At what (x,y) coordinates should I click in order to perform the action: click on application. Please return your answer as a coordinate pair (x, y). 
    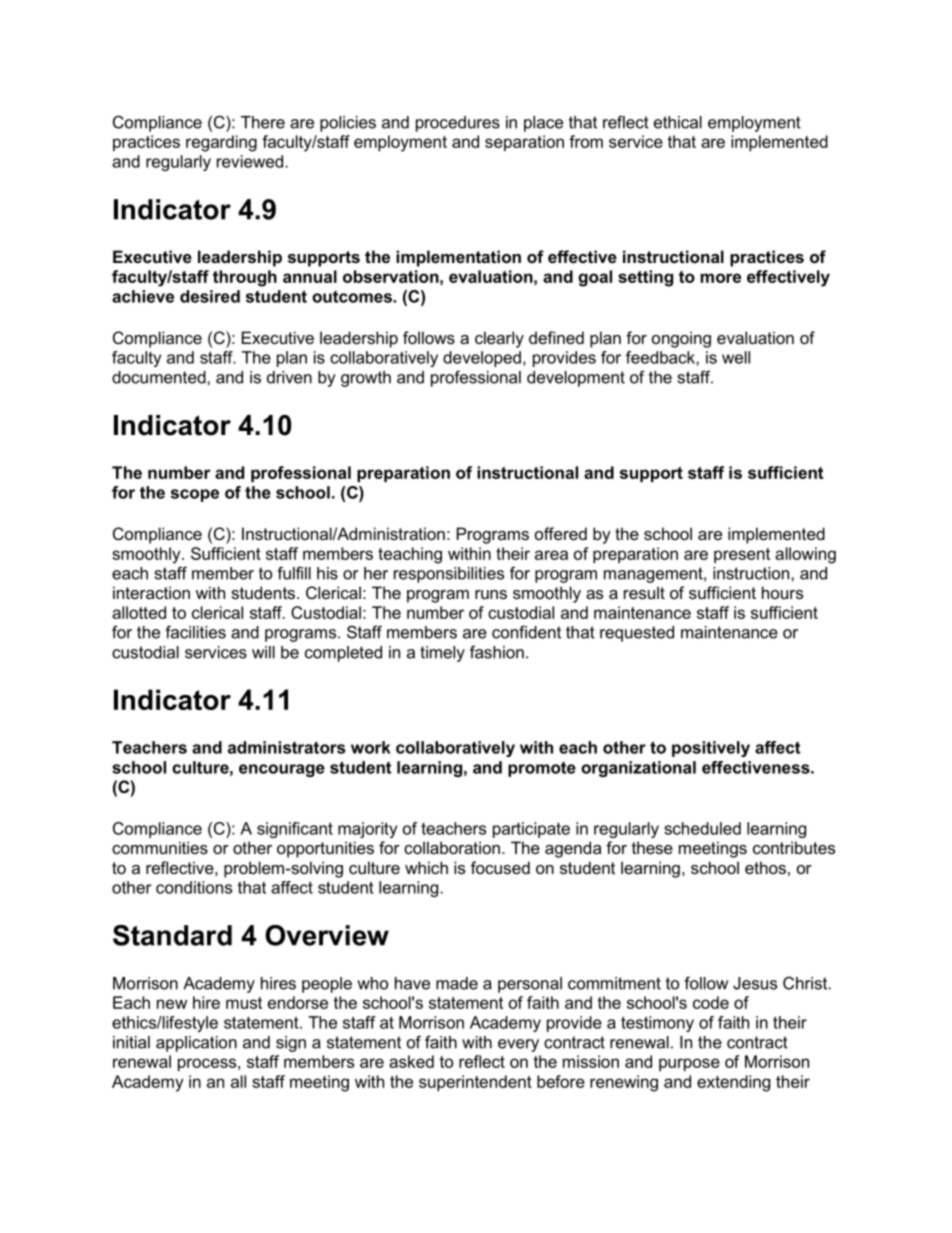
    Looking at the image, I should click on (196, 1044).
